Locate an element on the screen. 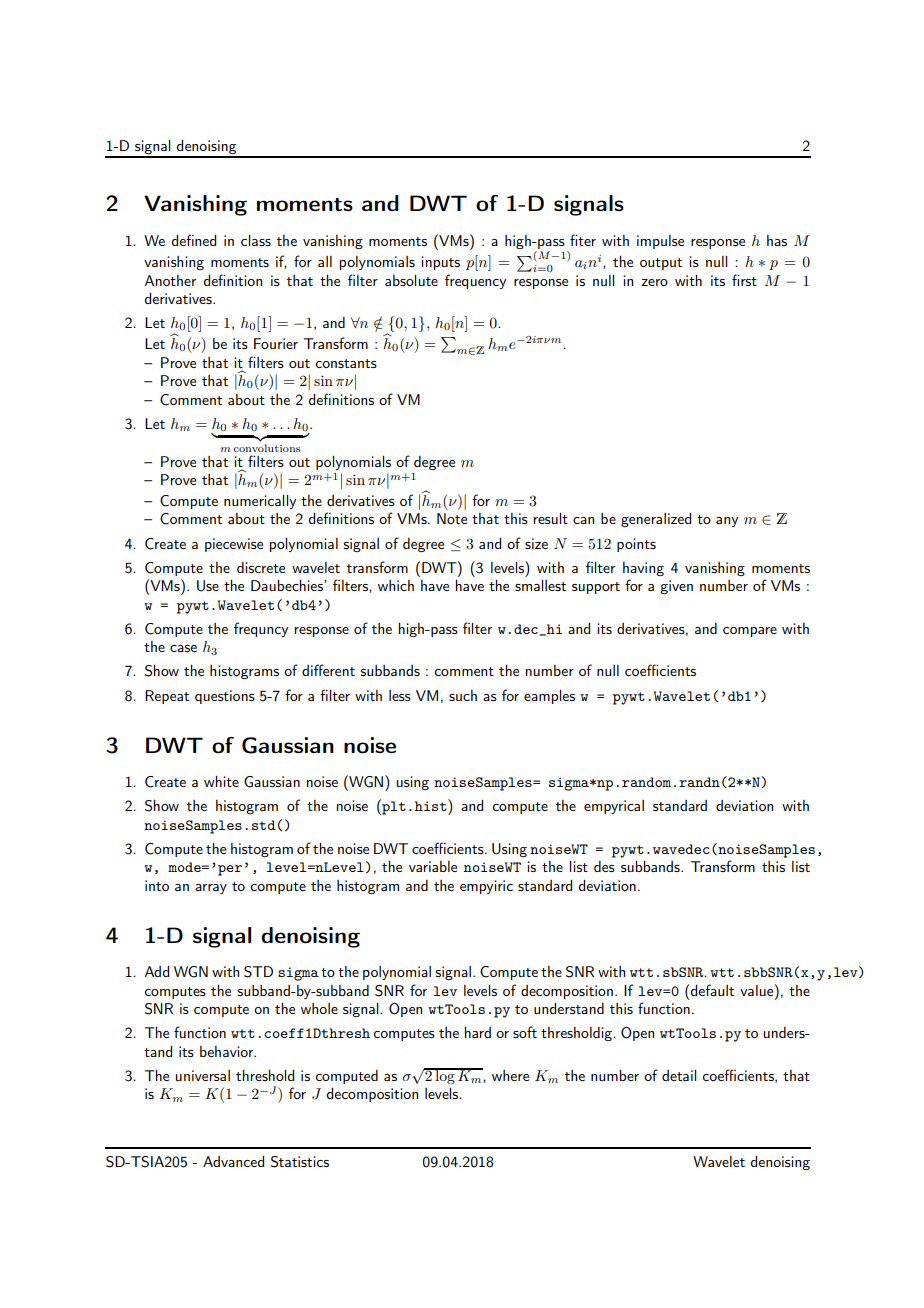 This screenshot has width=924, height=1308. log is located at coordinates (445, 1076).
